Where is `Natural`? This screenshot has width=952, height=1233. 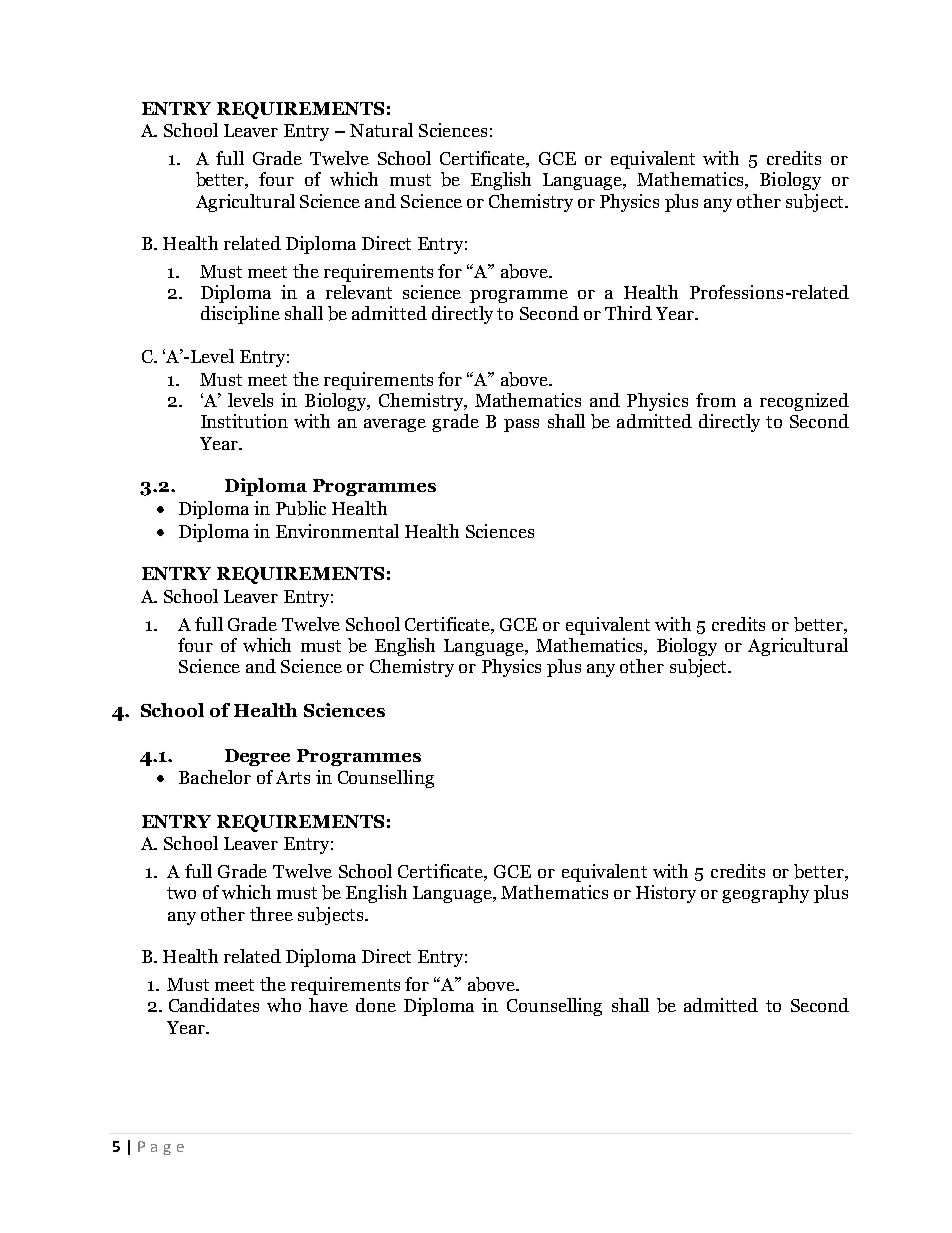
Natural is located at coordinates (381, 130).
